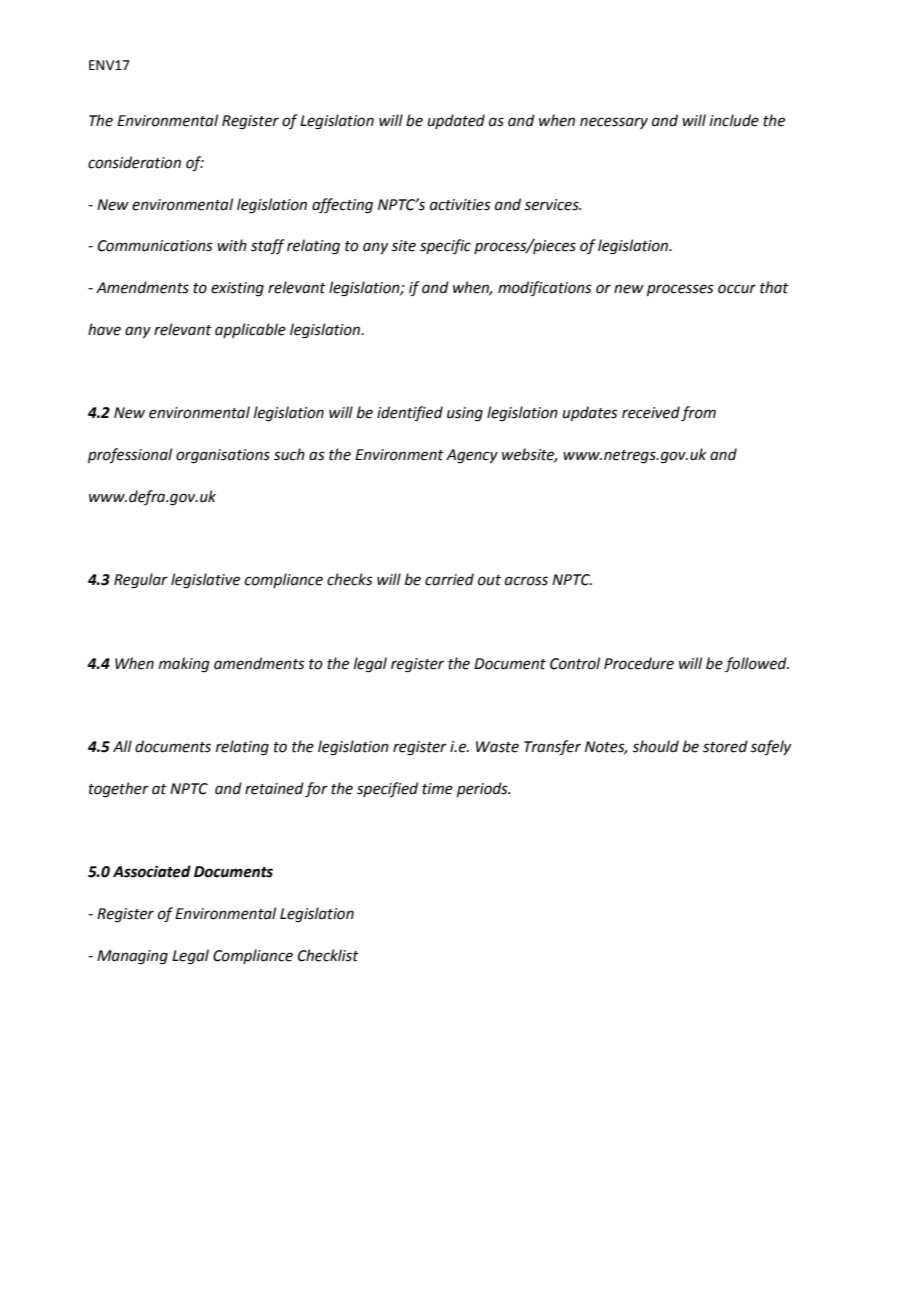 The image size is (924, 1308). I want to click on stored, so click(725, 746).
